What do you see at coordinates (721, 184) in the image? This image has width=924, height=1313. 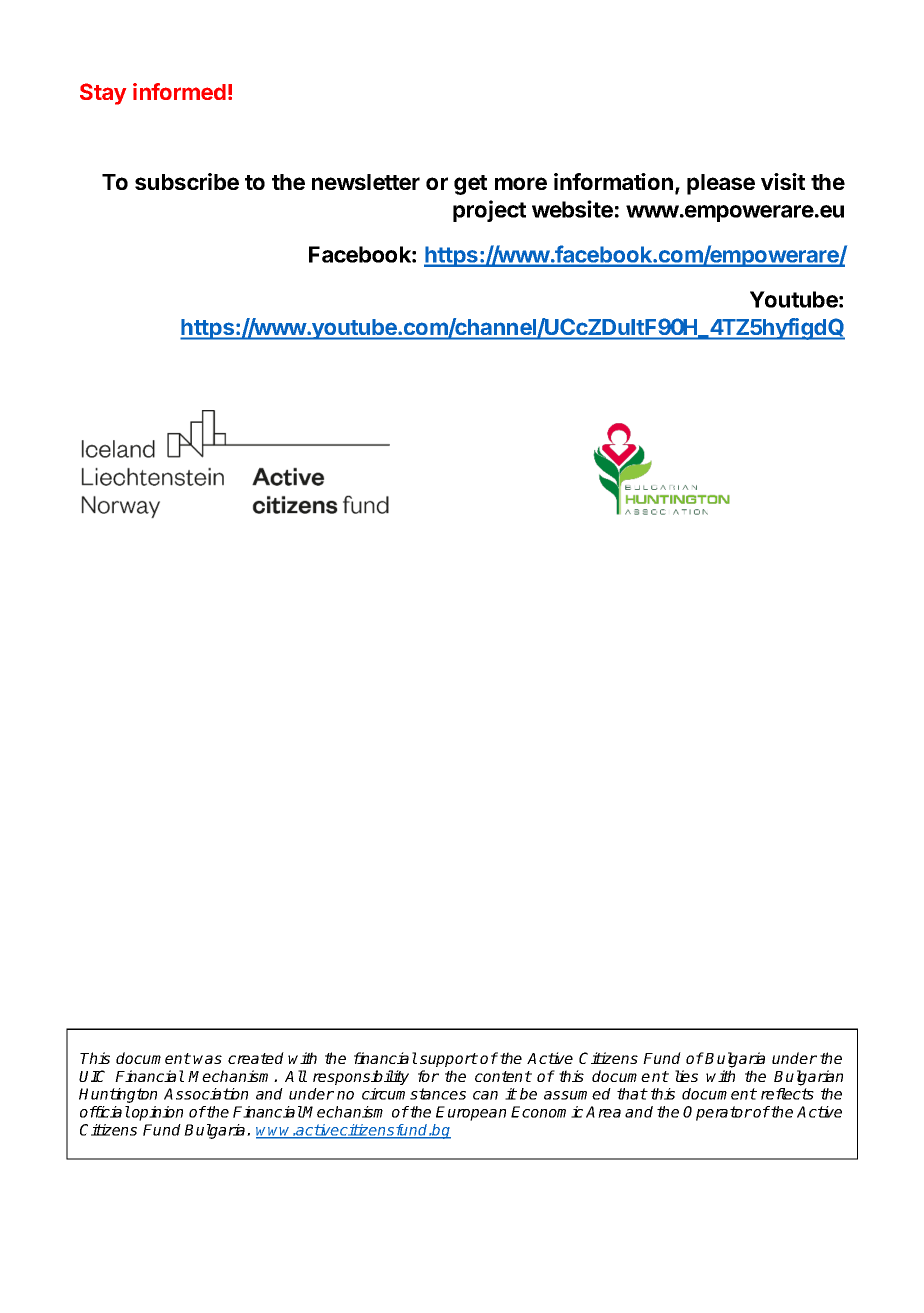 I see `please` at bounding box center [721, 184].
